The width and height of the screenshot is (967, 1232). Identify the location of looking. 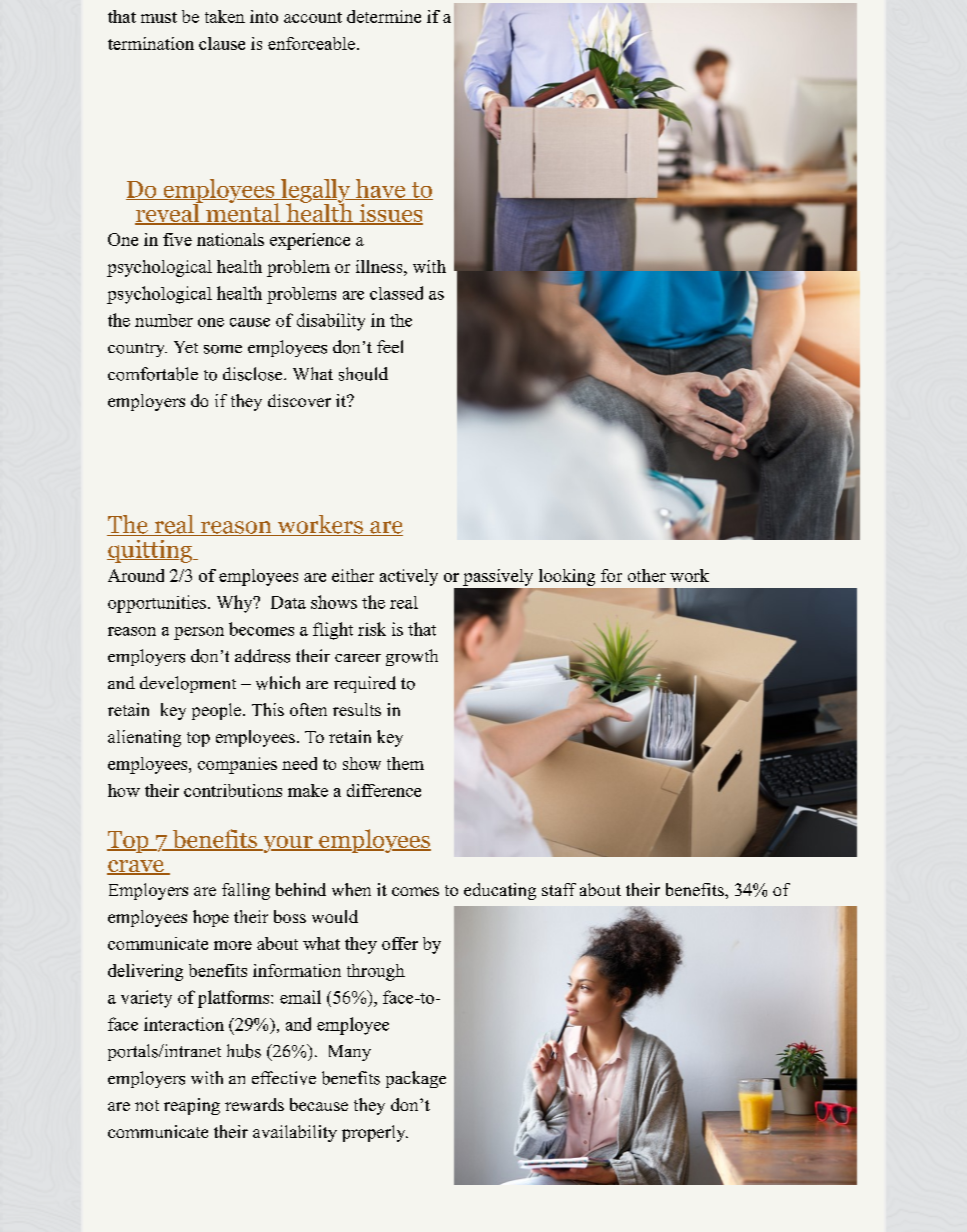
(567, 577).
